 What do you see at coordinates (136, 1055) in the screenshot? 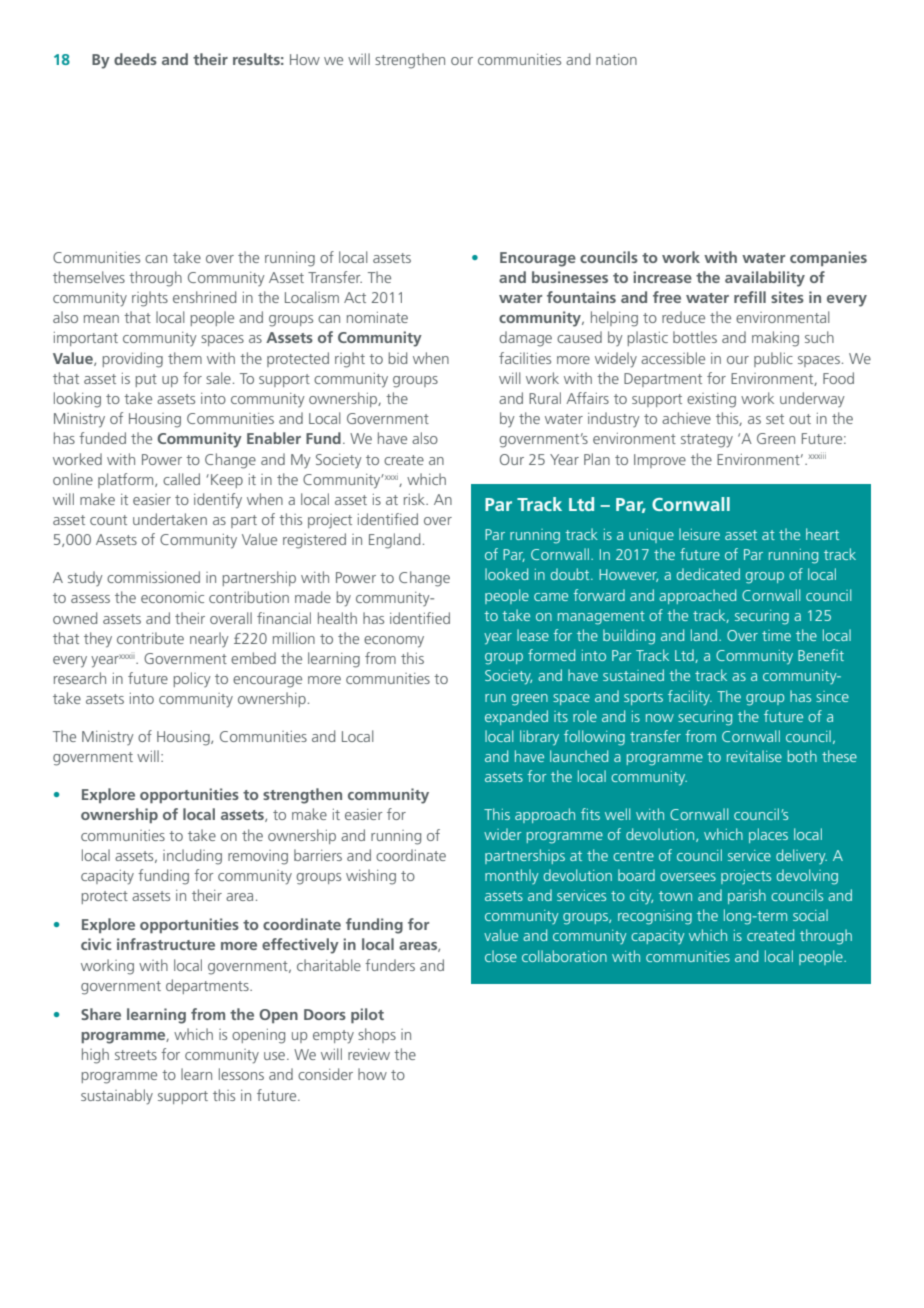
I see `streets` at bounding box center [136, 1055].
